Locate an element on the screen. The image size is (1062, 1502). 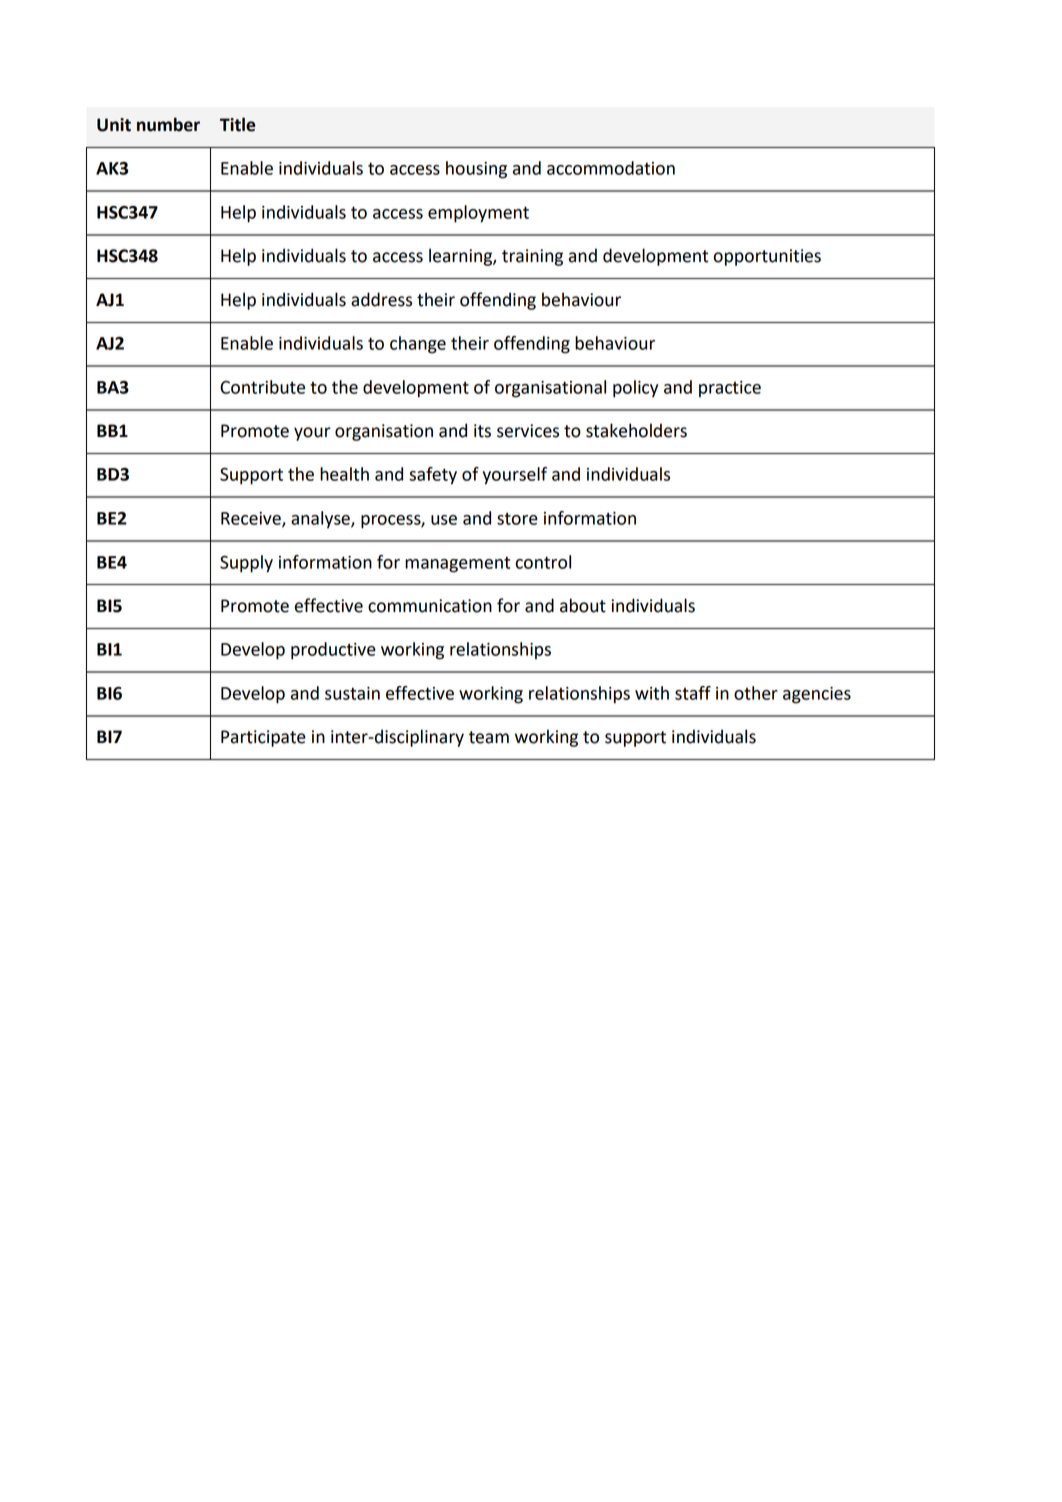
Title is located at coordinates (238, 124).
